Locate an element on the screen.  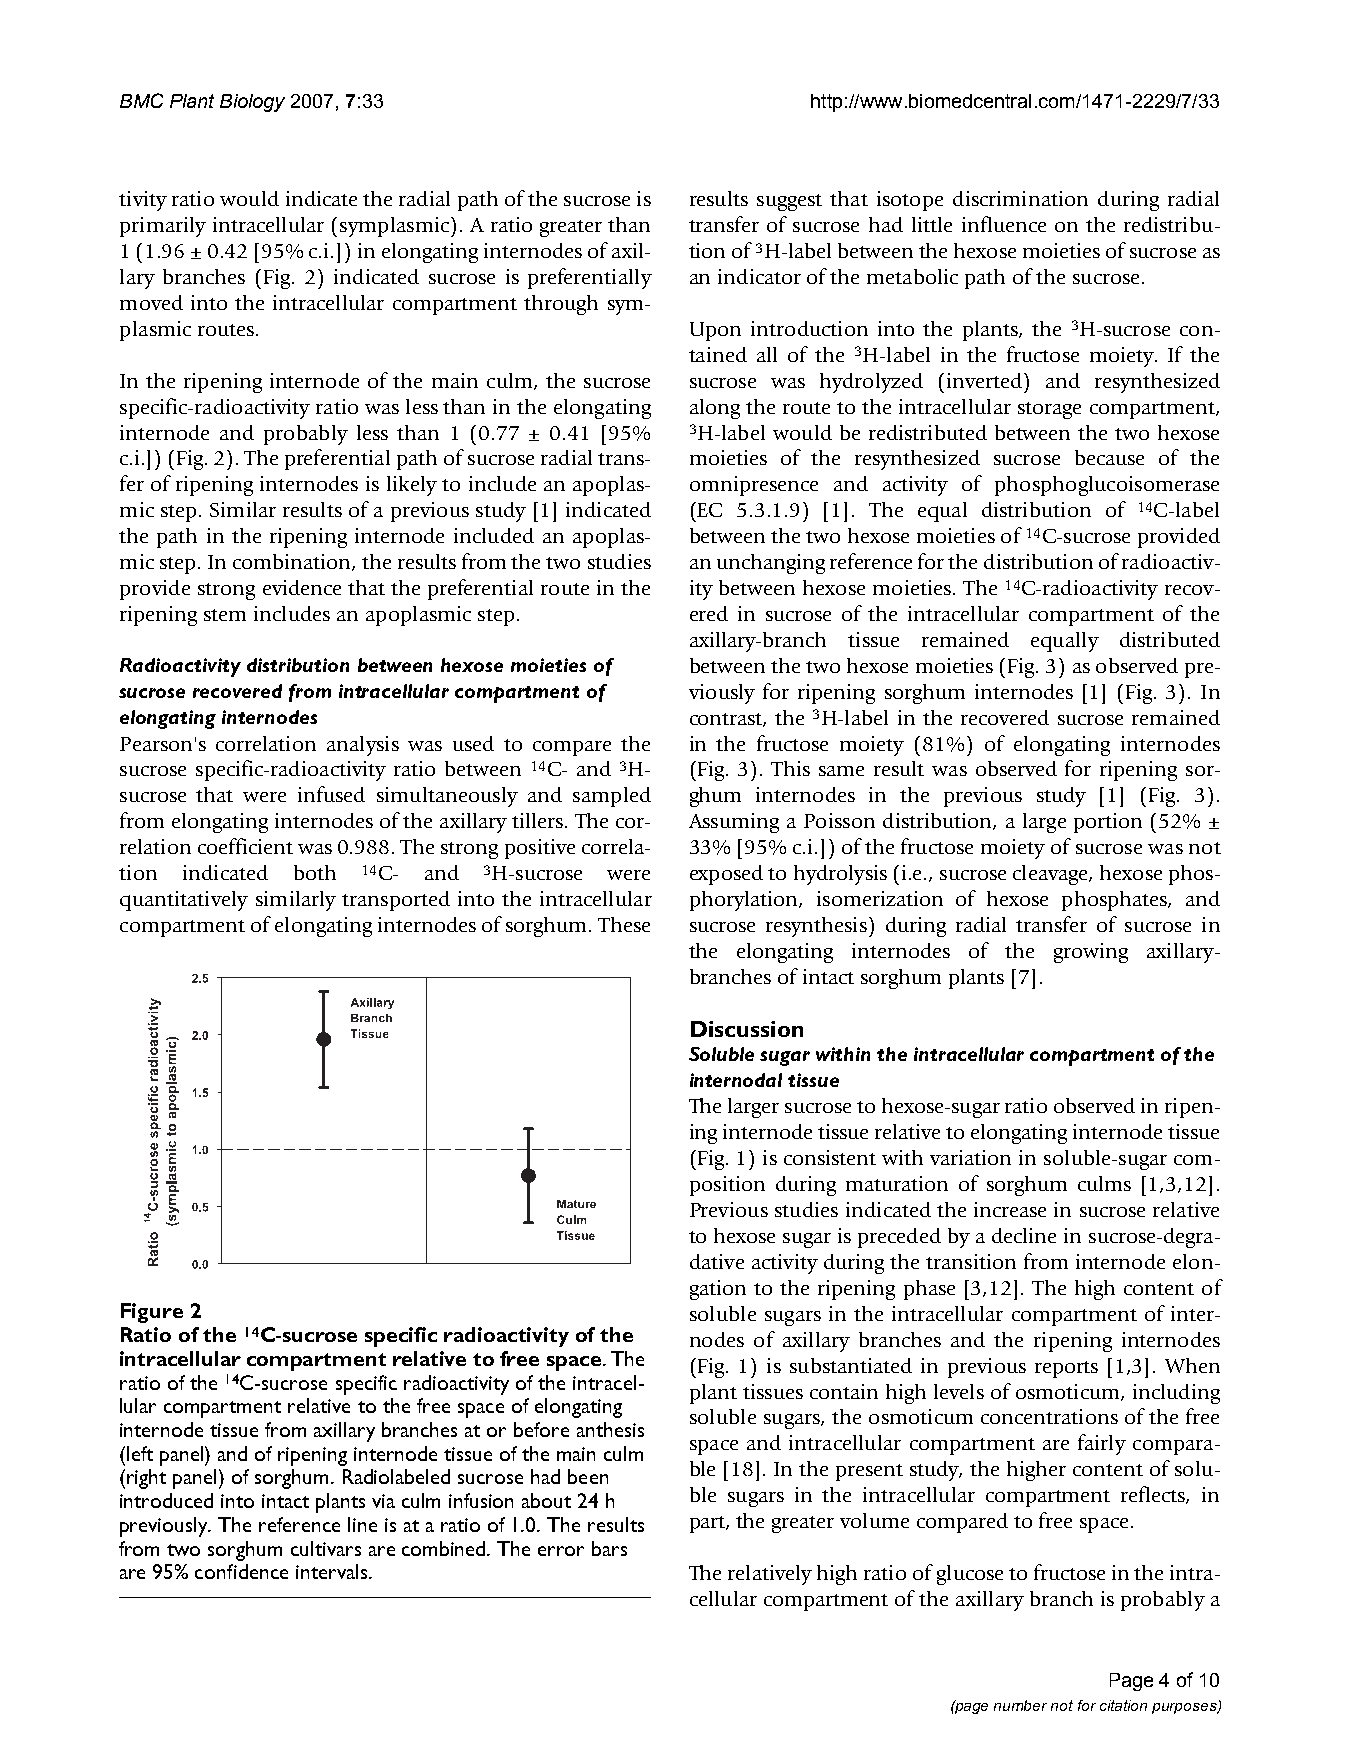
influence is located at coordinates (1004, 224).
